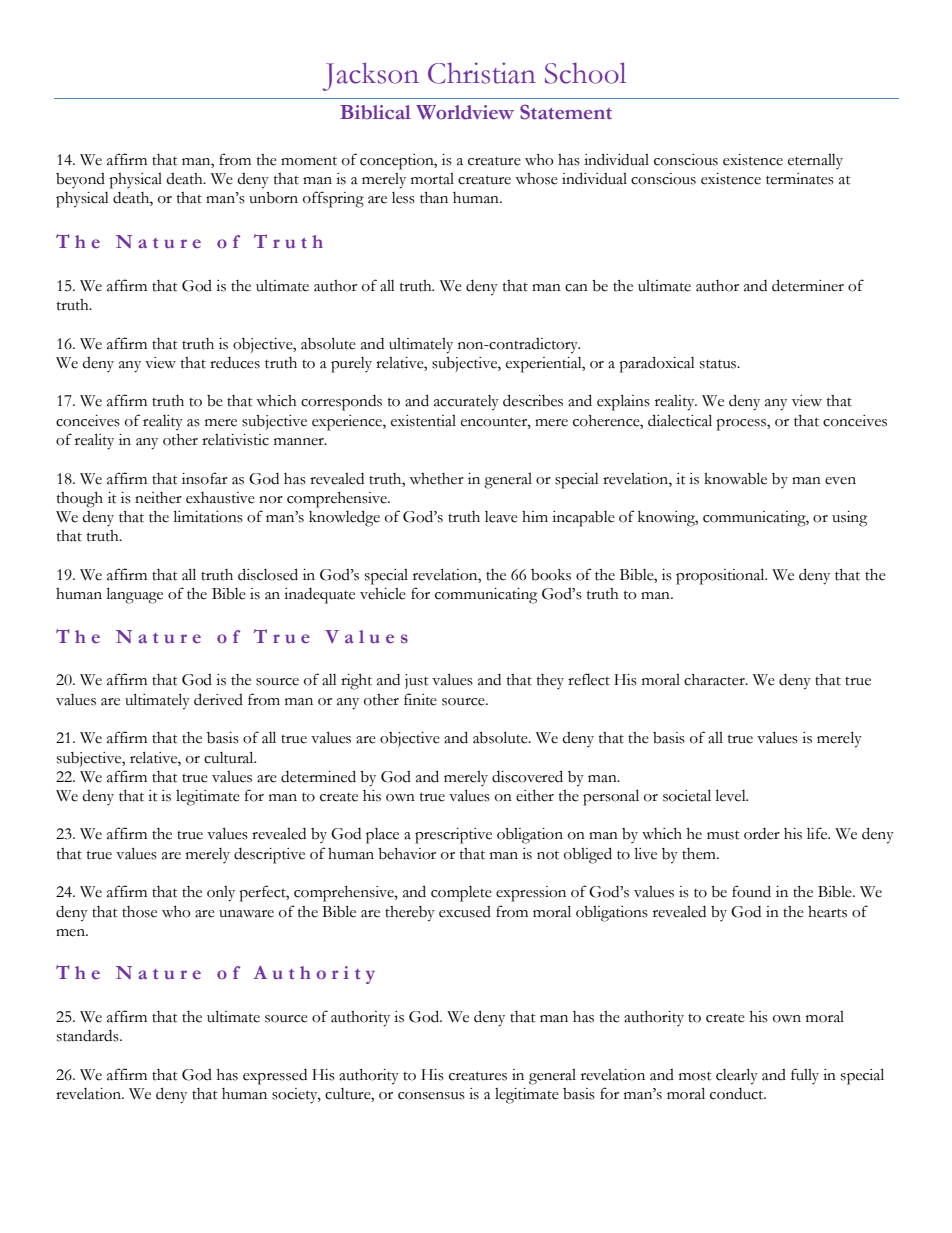 Image resolution: width=952 pixels, height=1233 pixels. Describe the element at coordinates (815, 161) in the screenshot. I see `eternally` at that location.
